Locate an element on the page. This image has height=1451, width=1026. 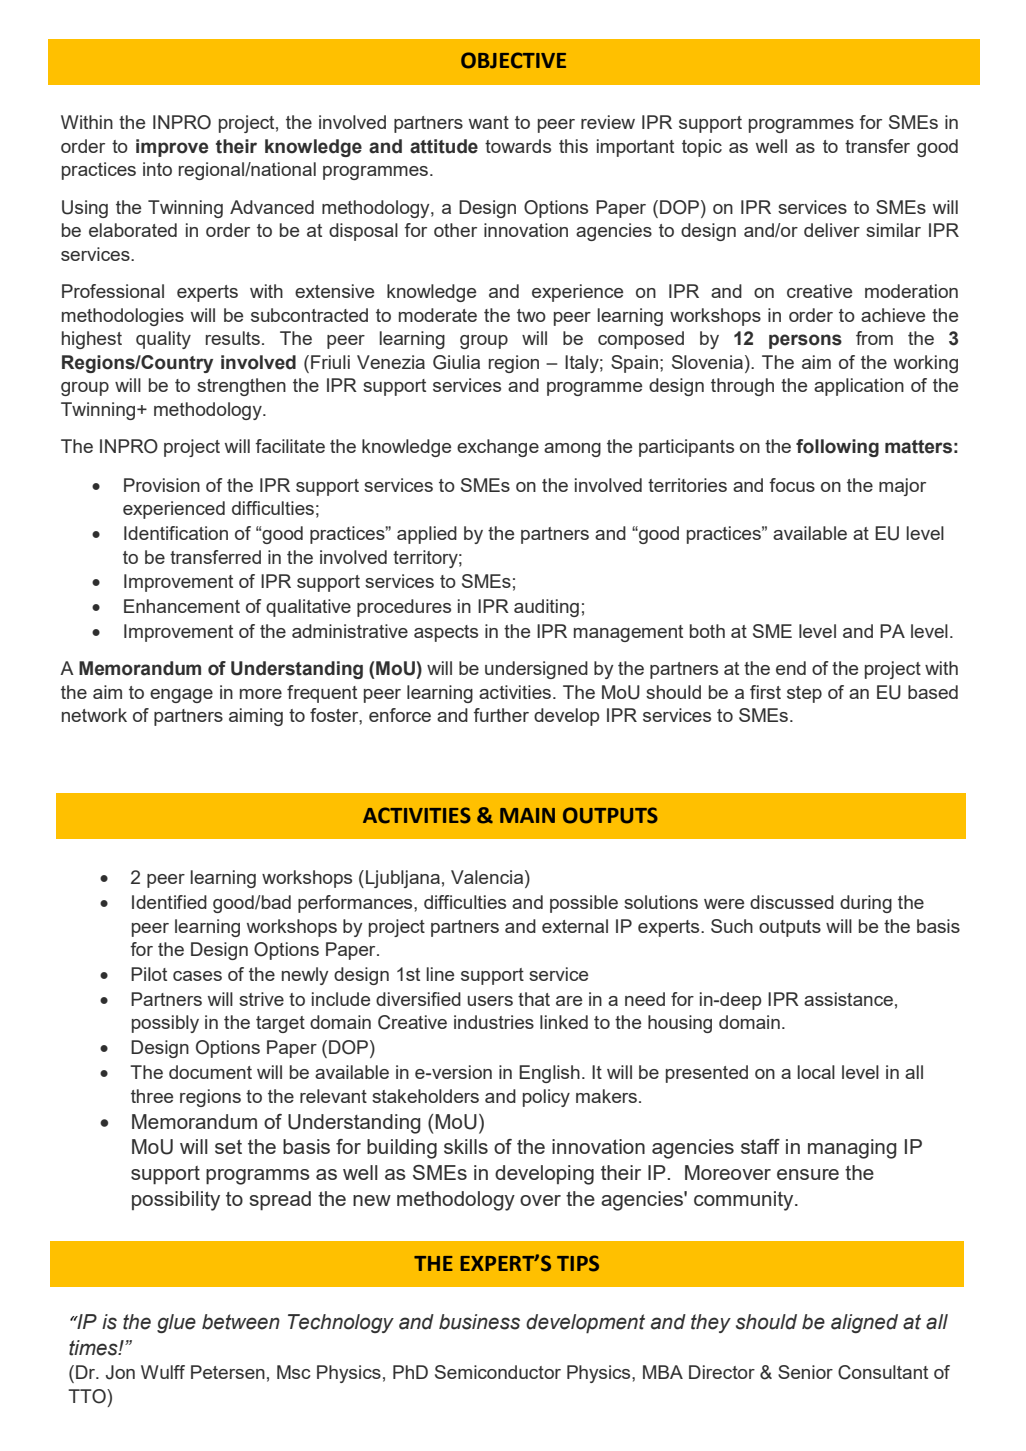
applied is located at coordinates (427, 535).
